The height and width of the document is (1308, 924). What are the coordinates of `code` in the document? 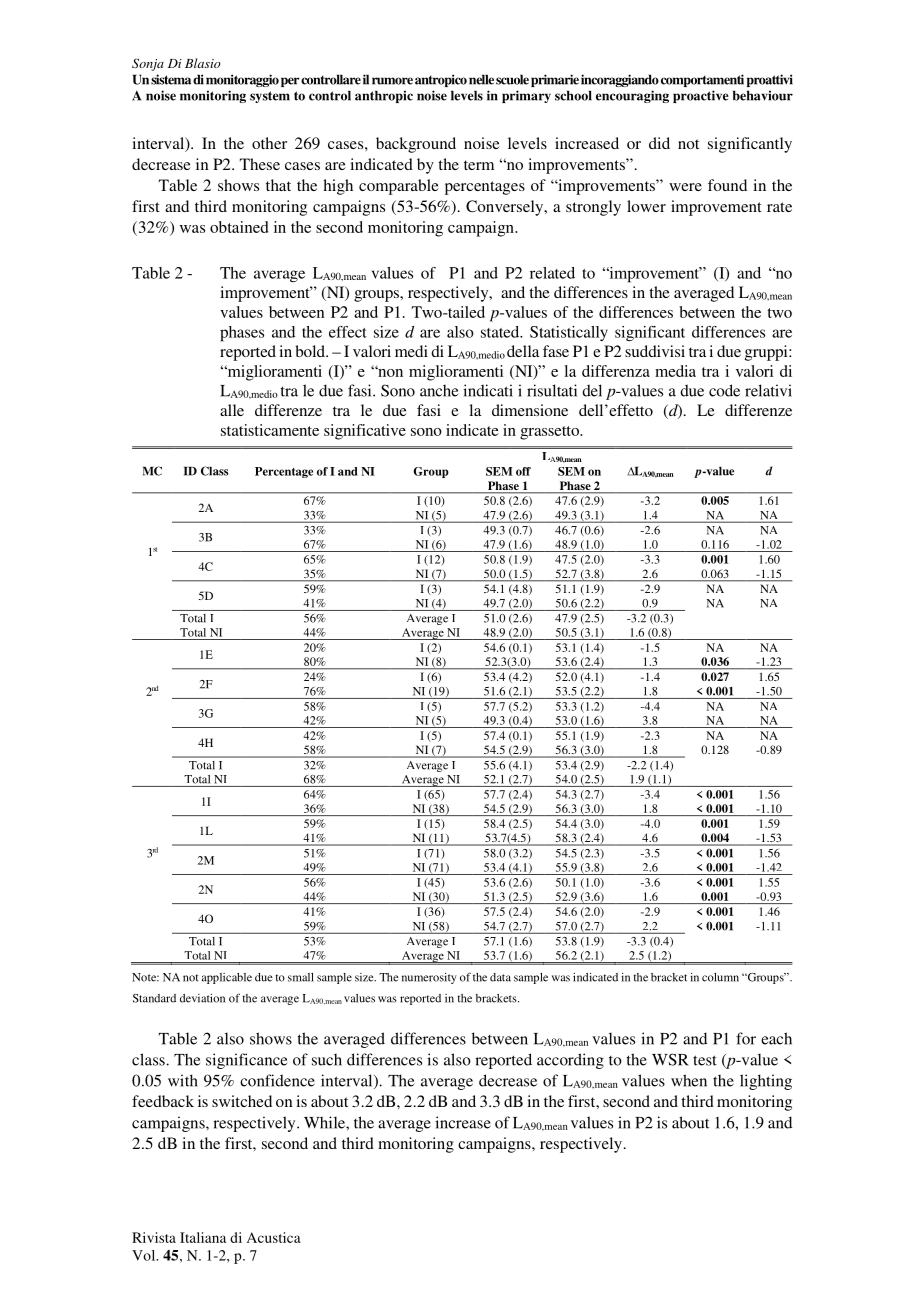 It's located at (724, 390).
